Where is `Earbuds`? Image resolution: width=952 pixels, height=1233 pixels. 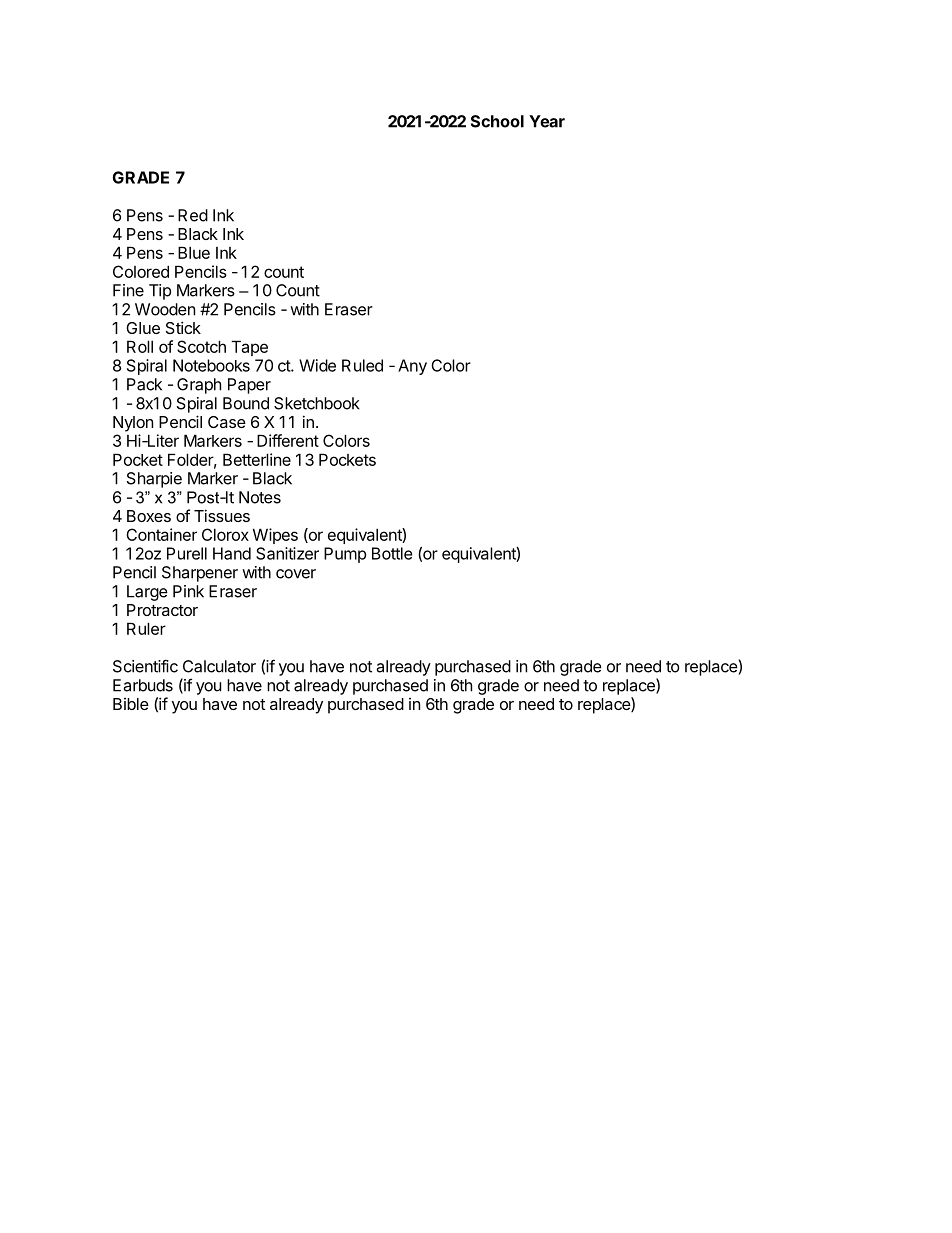
Earbuds is located at coordinates (143, 685).
